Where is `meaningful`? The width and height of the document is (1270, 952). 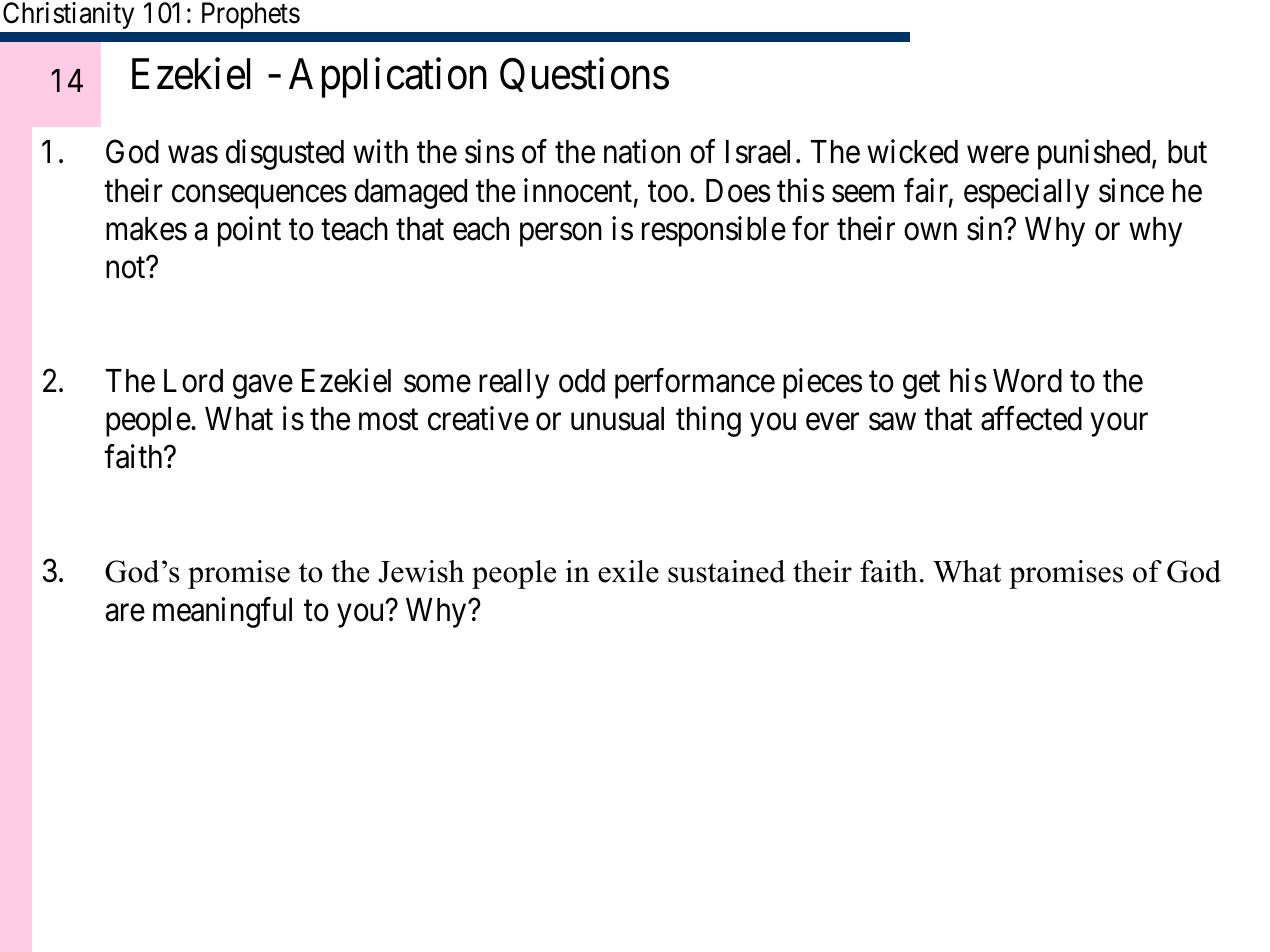
meaningful is located at coordinates (222, 612).
